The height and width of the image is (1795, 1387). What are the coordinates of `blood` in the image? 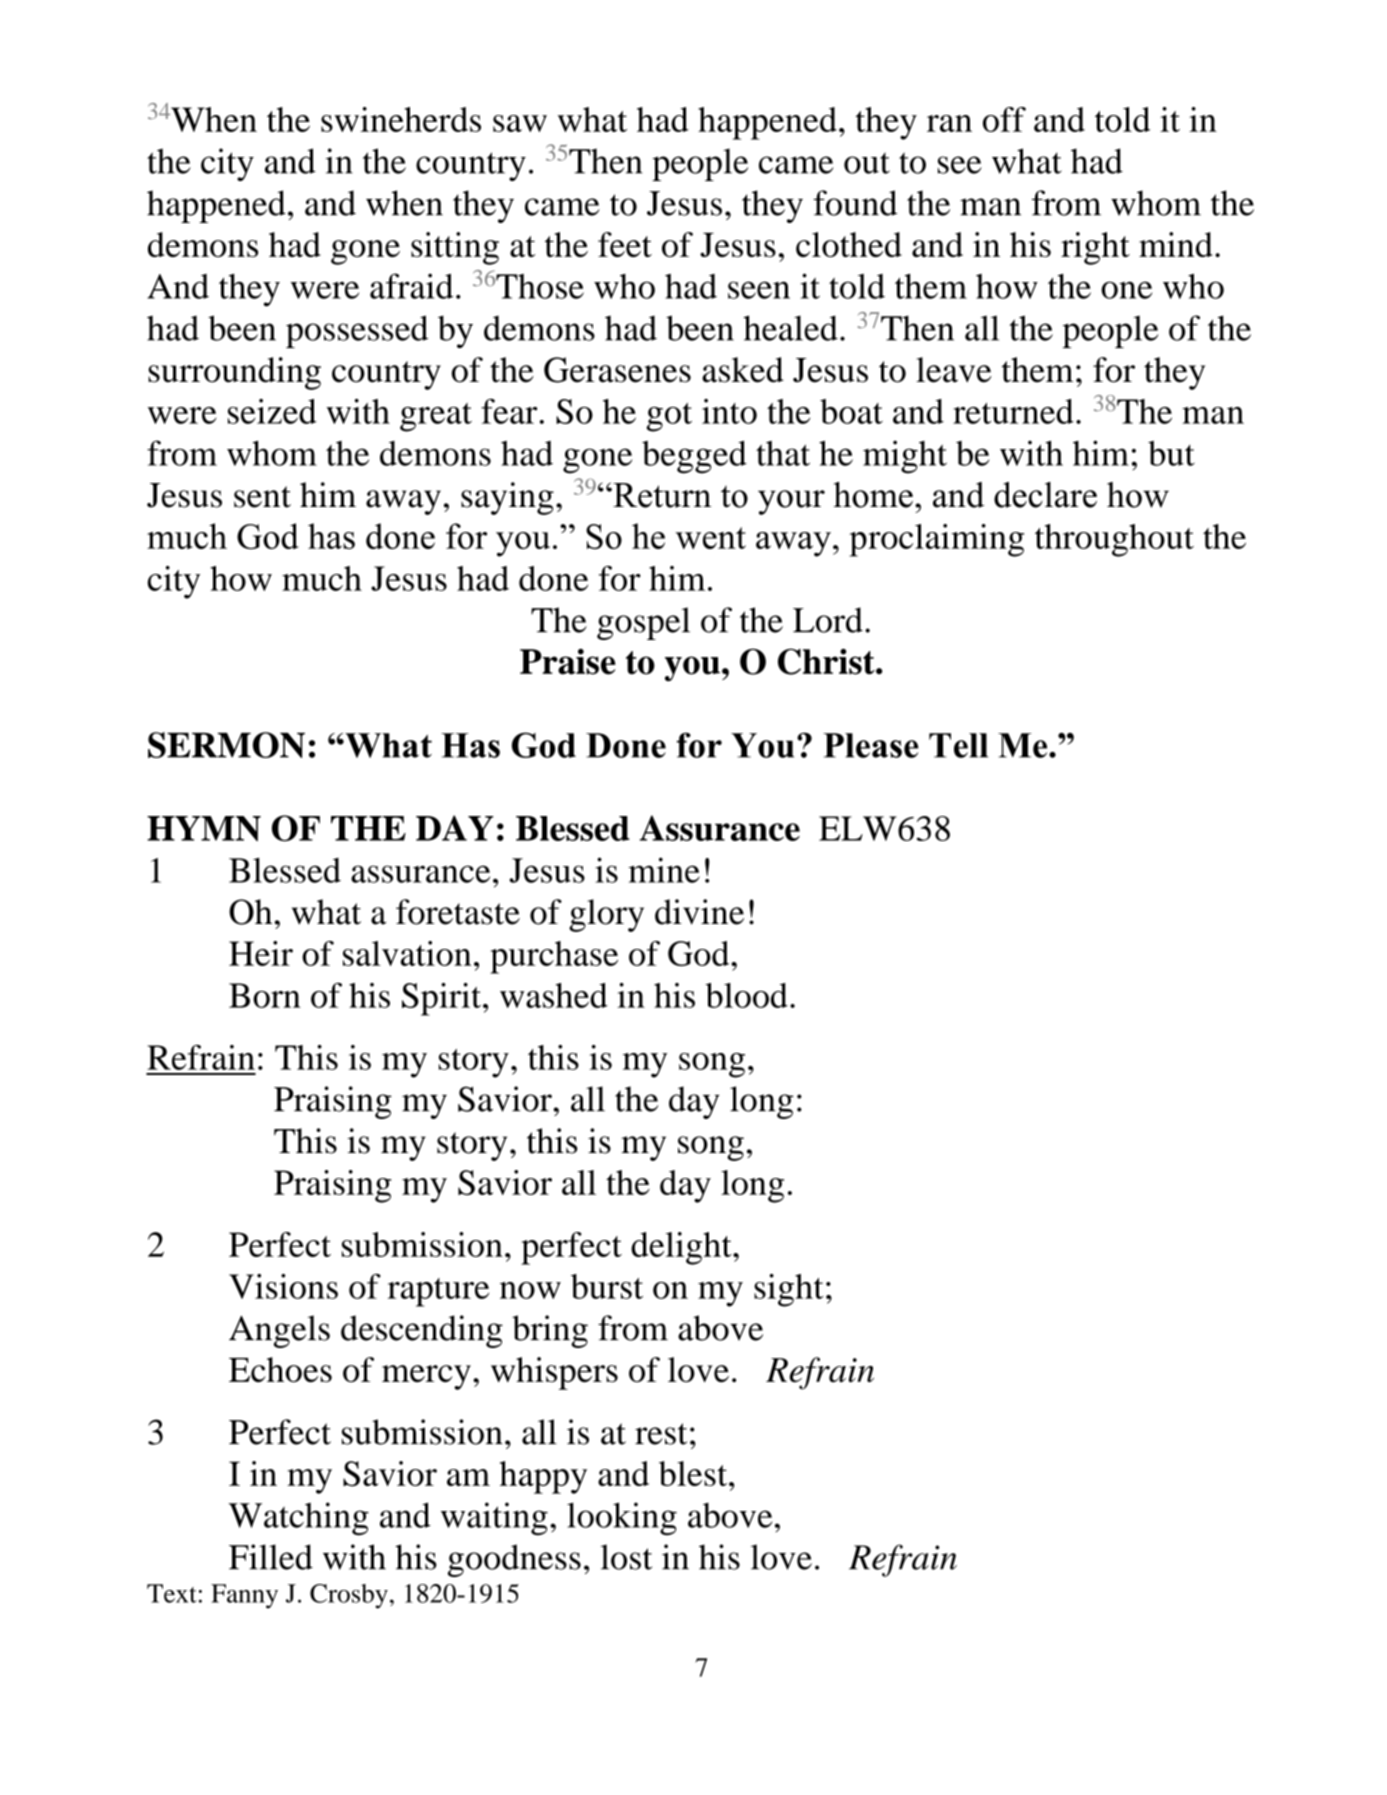 It's located at (746, 995).
